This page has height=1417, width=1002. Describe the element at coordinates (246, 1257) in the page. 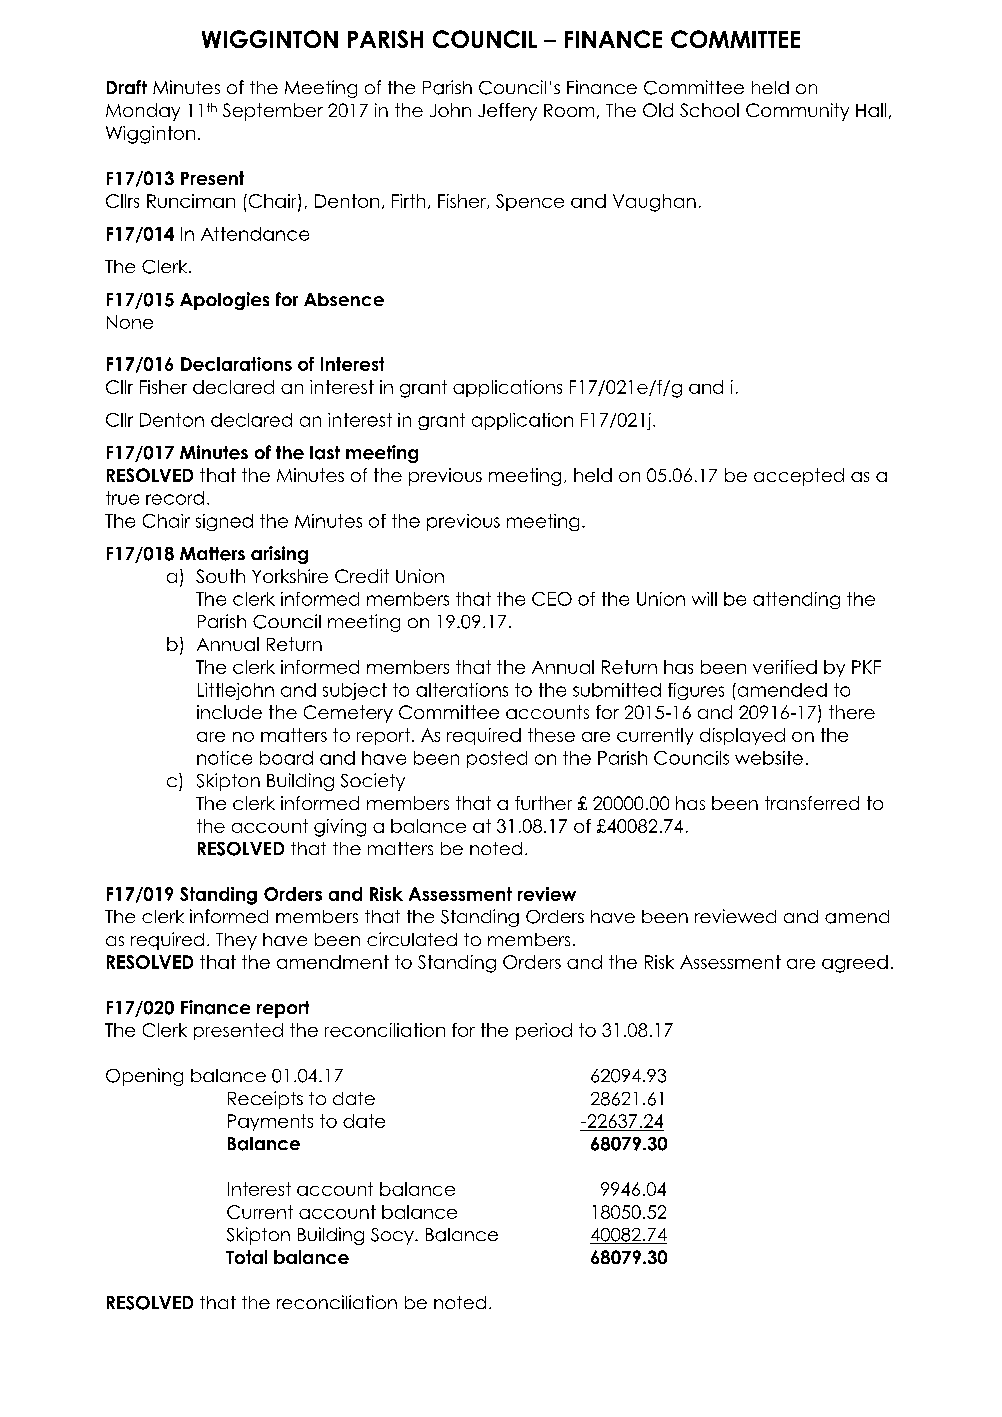

I see `Total` at that location.
